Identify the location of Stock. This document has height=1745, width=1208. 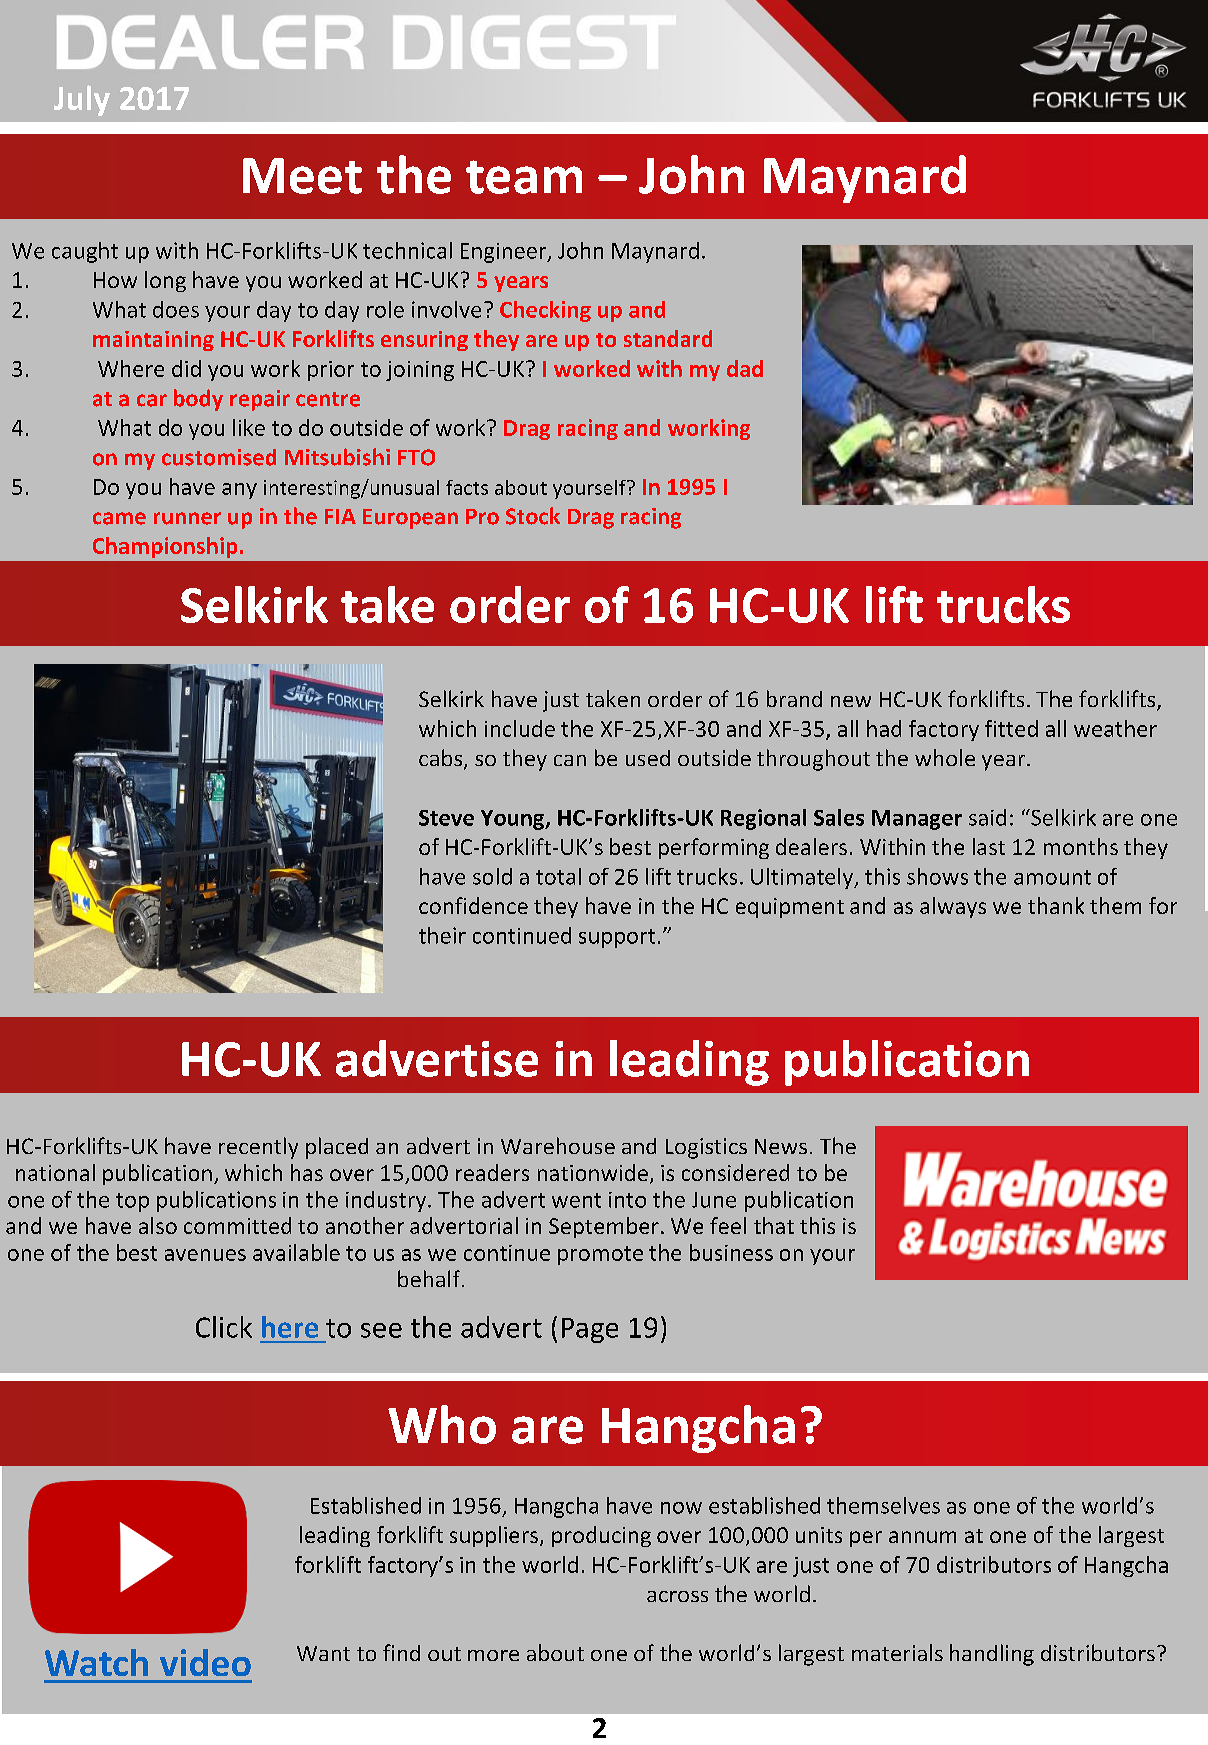
(533, 516).
